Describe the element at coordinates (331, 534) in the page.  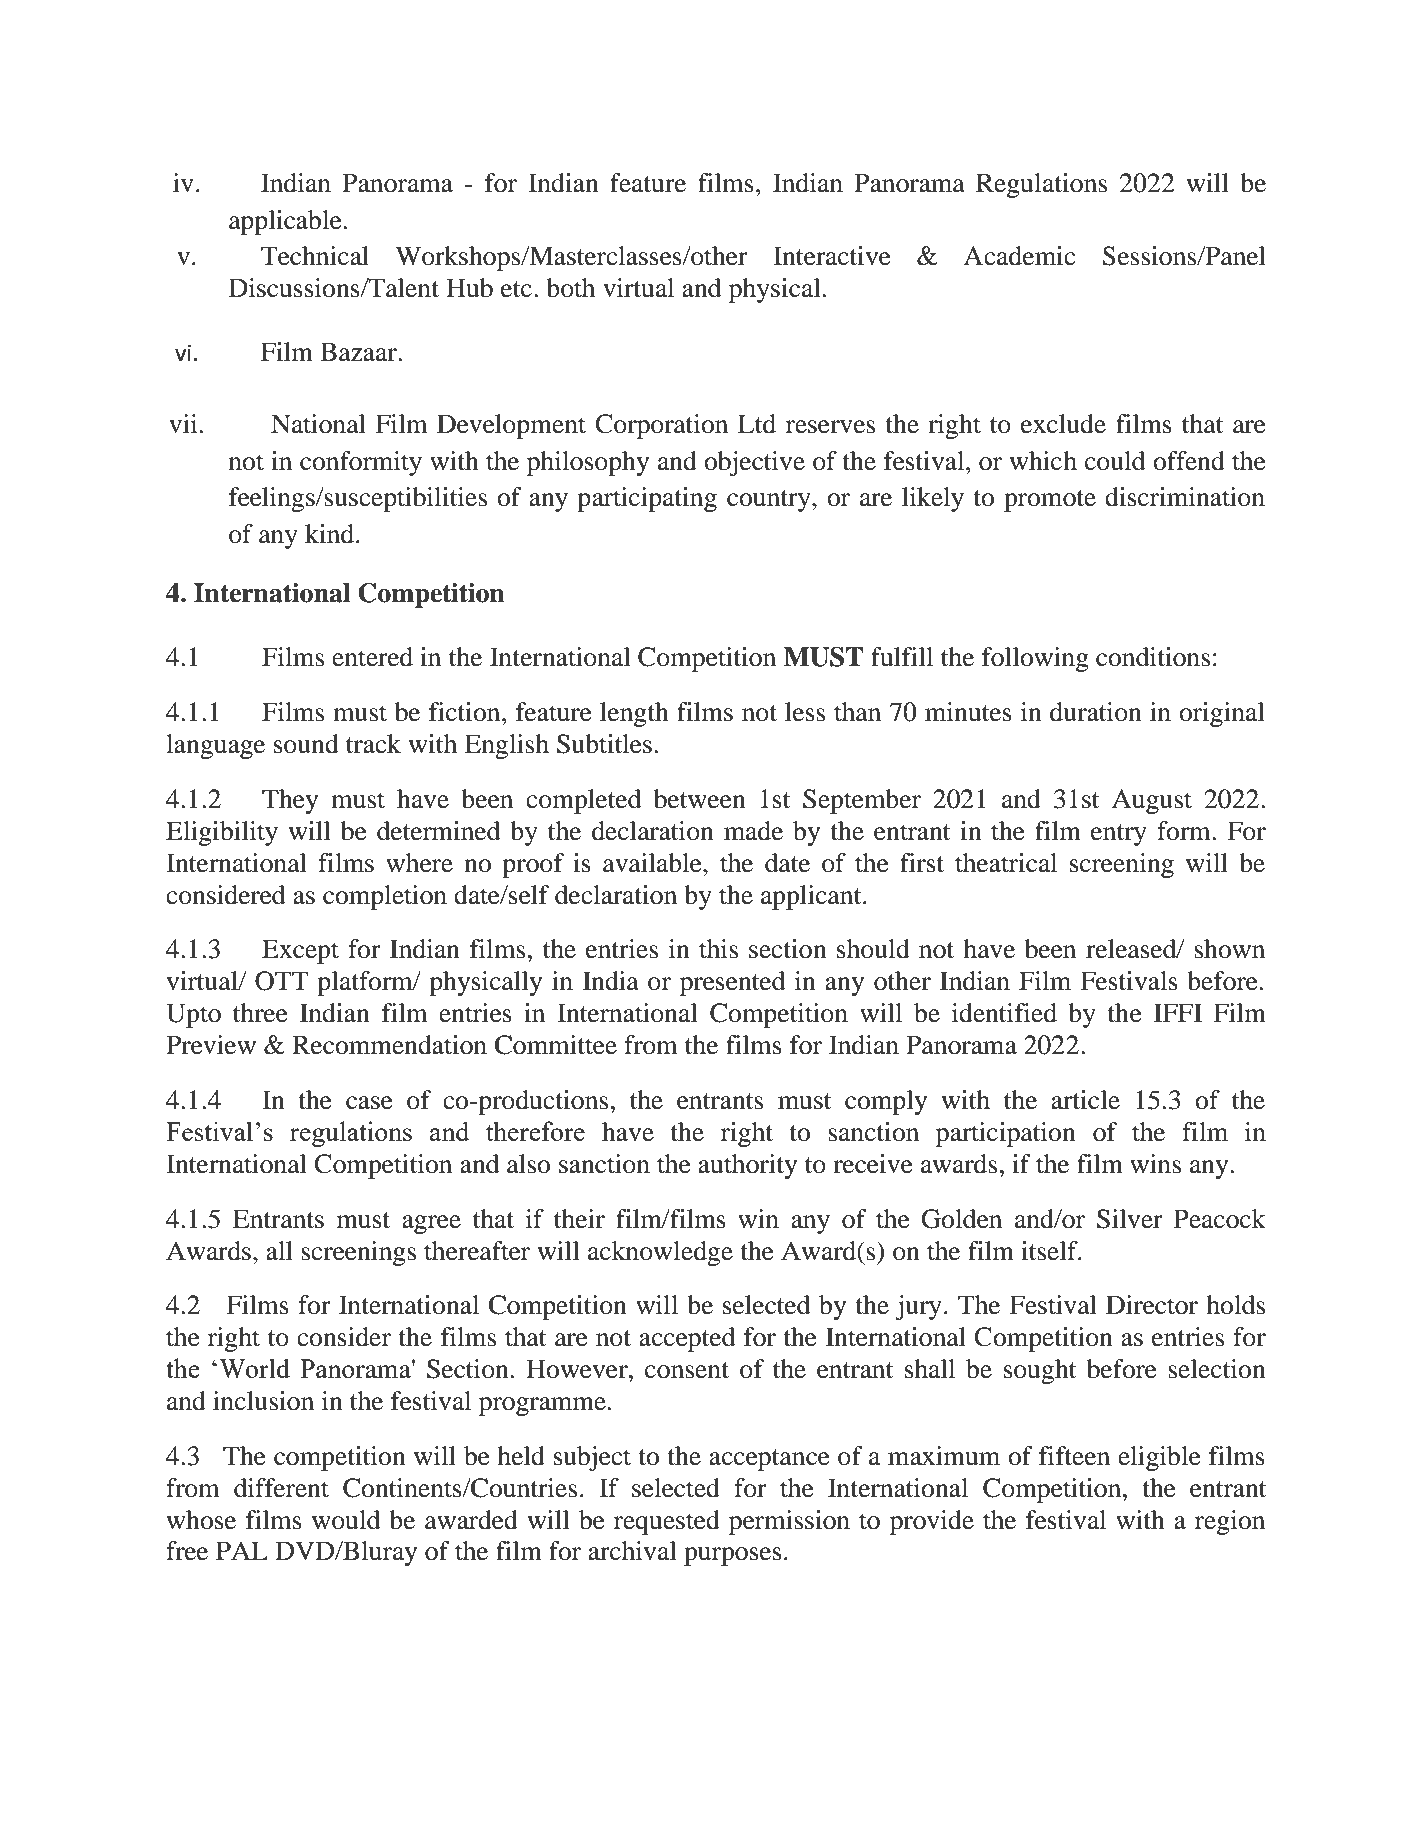
I see `kind` at that location.
